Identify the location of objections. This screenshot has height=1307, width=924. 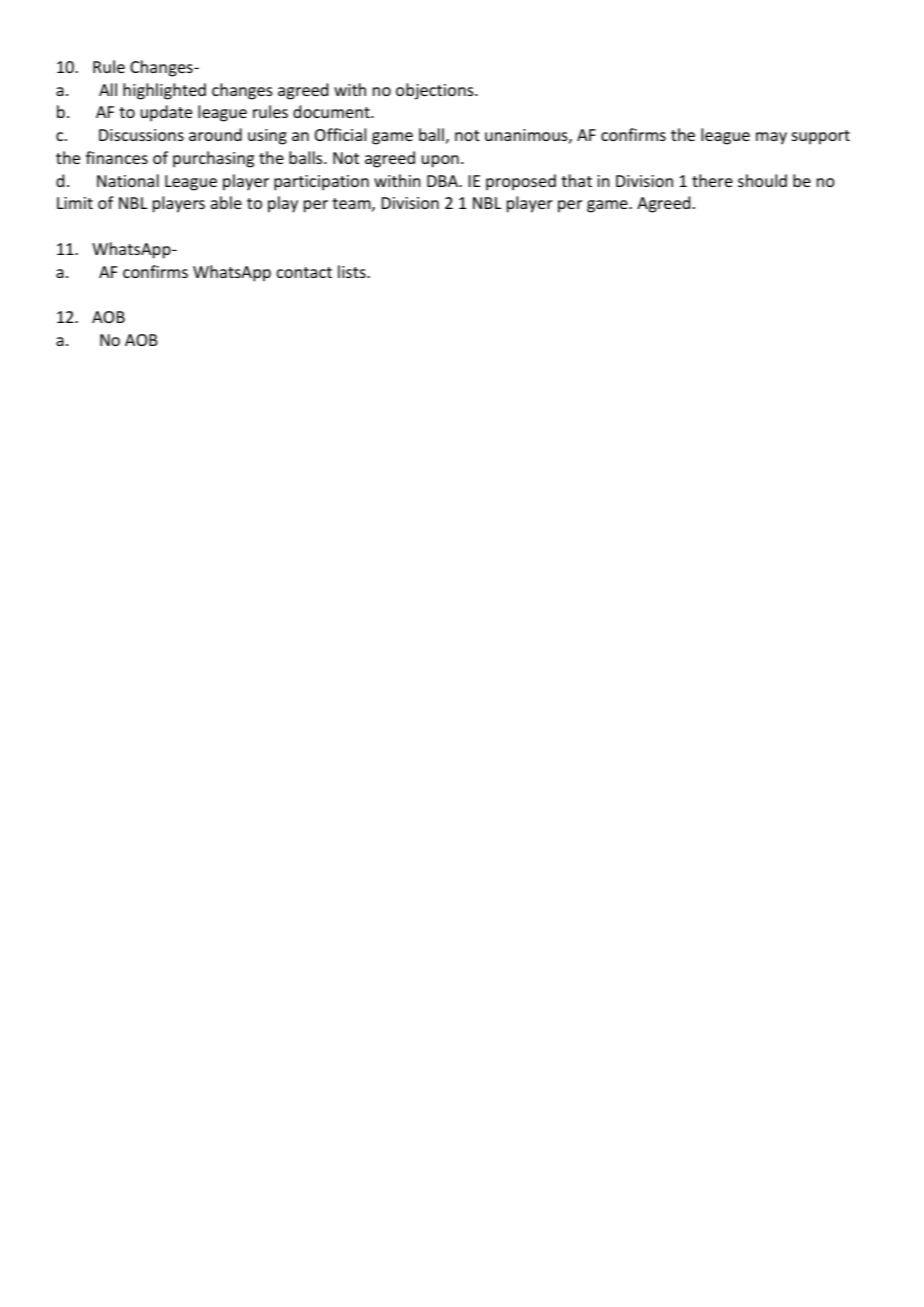
(436, 91).
